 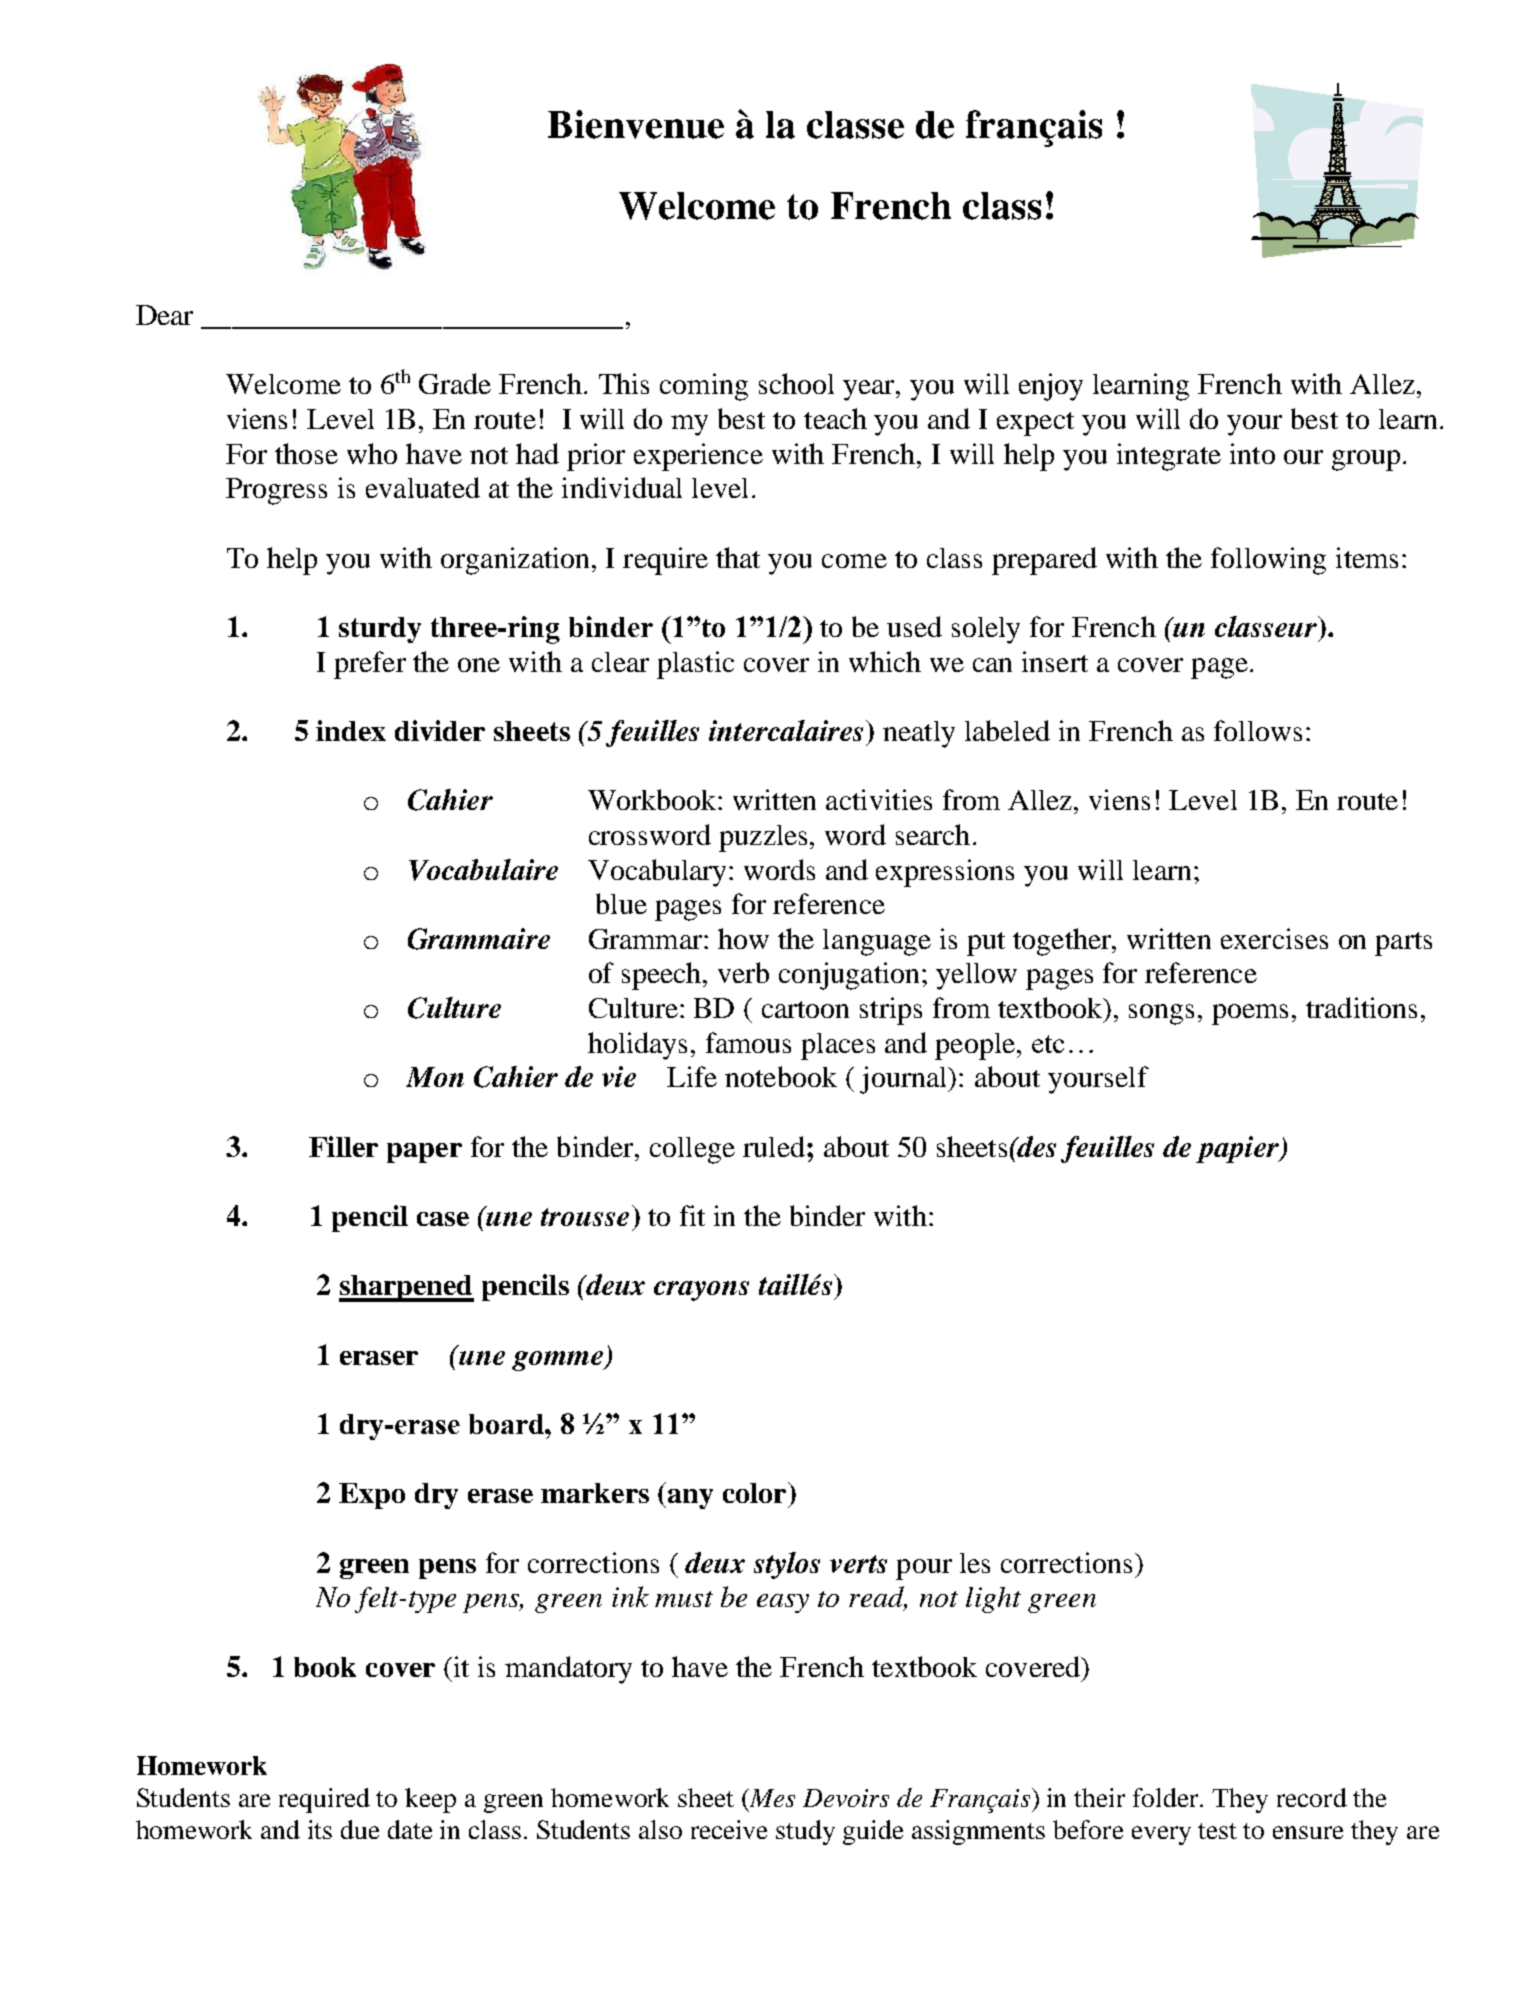 What do you see at coordinates (636, 124) in the page?
I see `Bienvenue` at bounding box center [636, 124].
